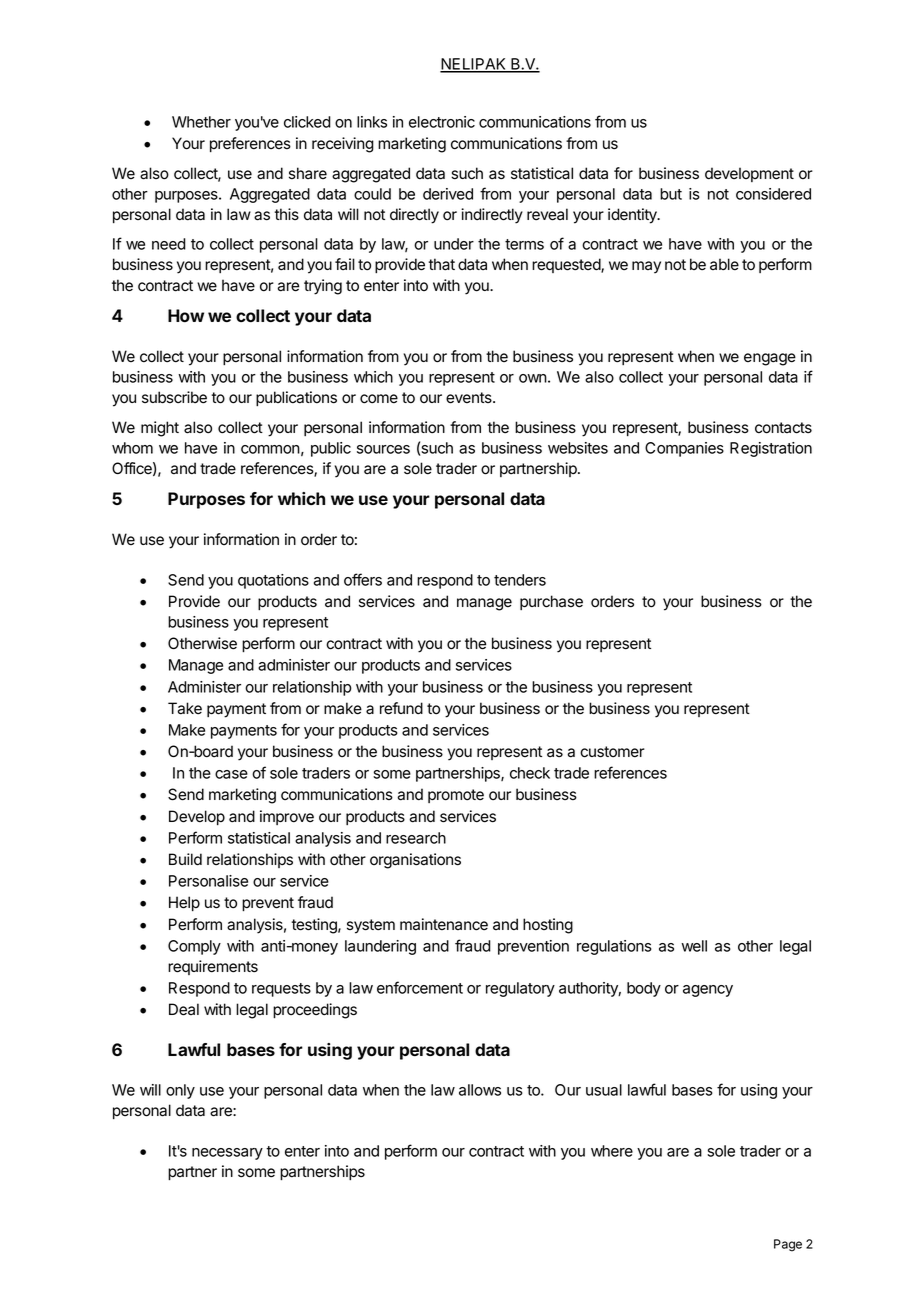 This screenshot has height=1308, width=924. Describe the element at coordinates (185, 859) in the screenshot. I see `Build` at that location.
